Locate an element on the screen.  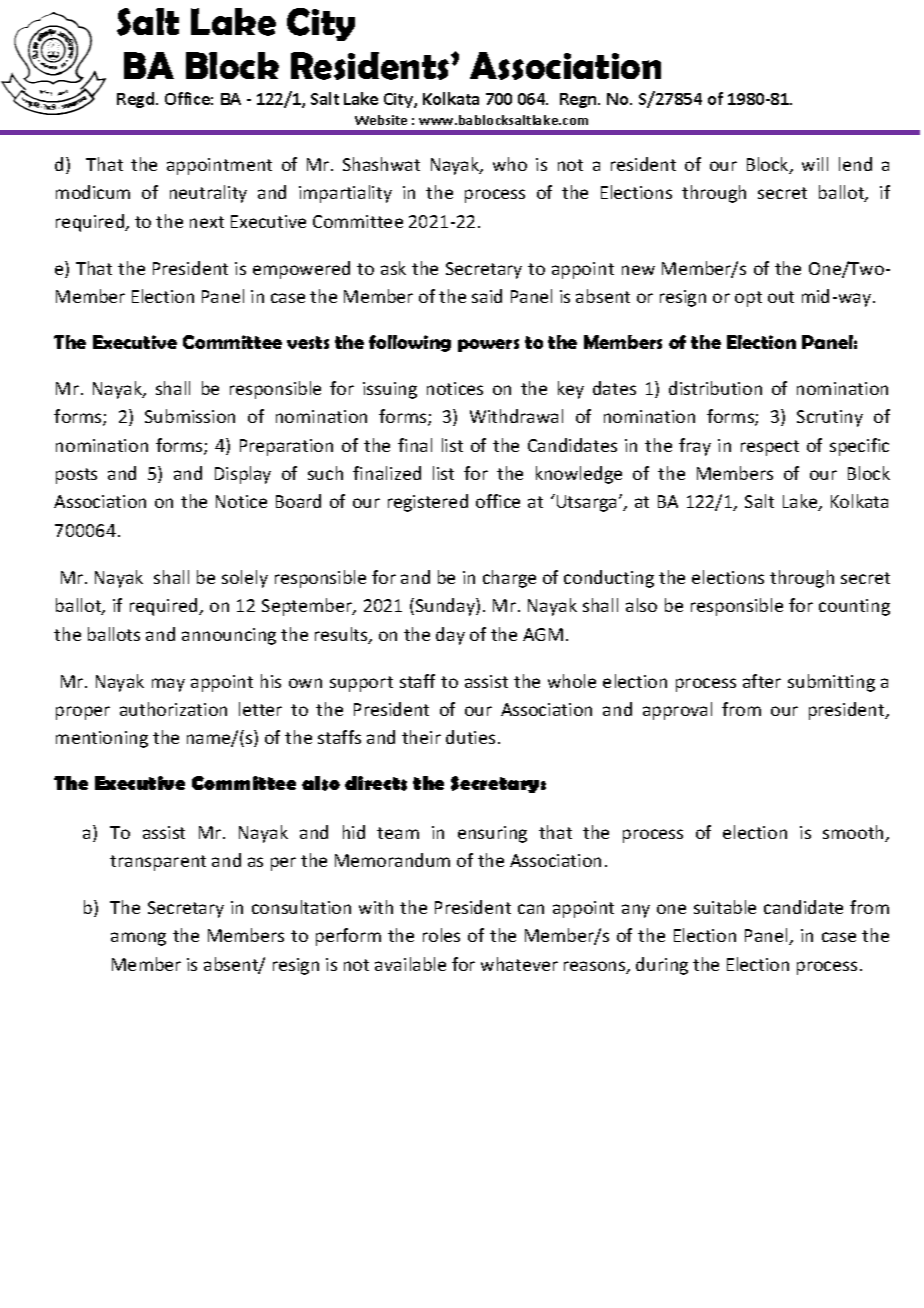
suitable is located at coordinates (725, 907).
